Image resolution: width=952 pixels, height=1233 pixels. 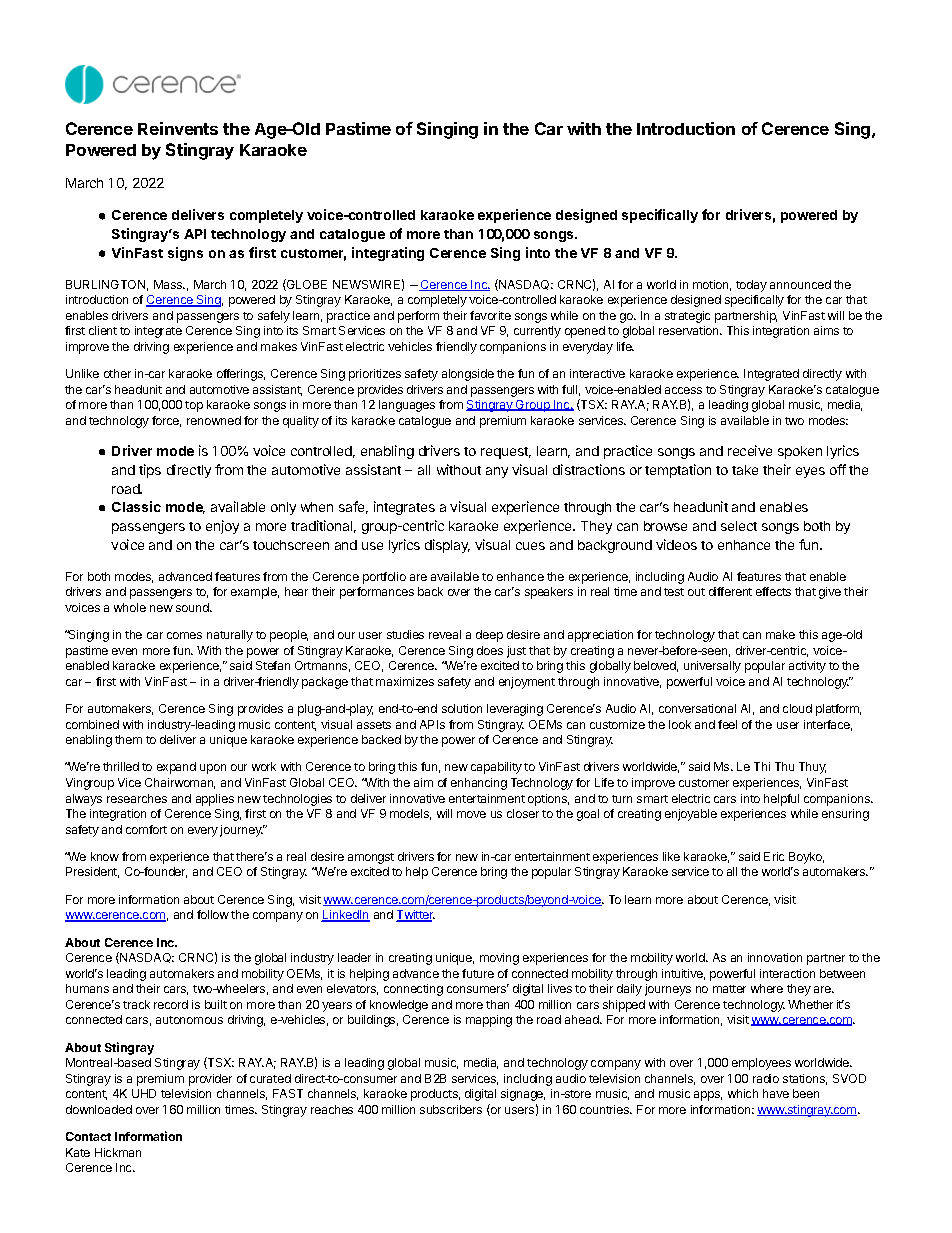 What do you see at coordinates (184, 635) in the document?
I see `comes` at bounding box center [184, 635].
